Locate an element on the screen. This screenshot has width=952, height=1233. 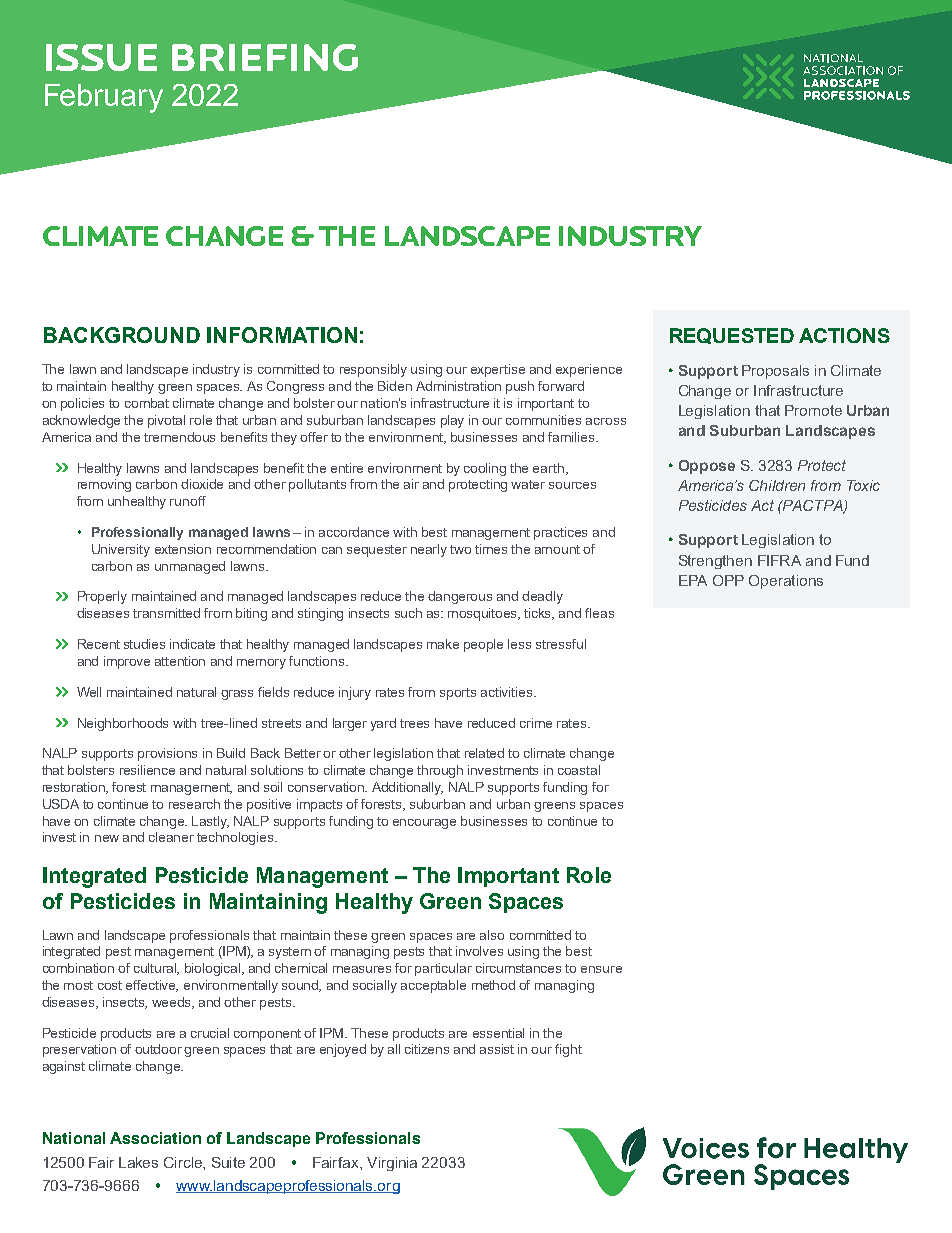
BRIEFING is located at coordinates (265, 57).
